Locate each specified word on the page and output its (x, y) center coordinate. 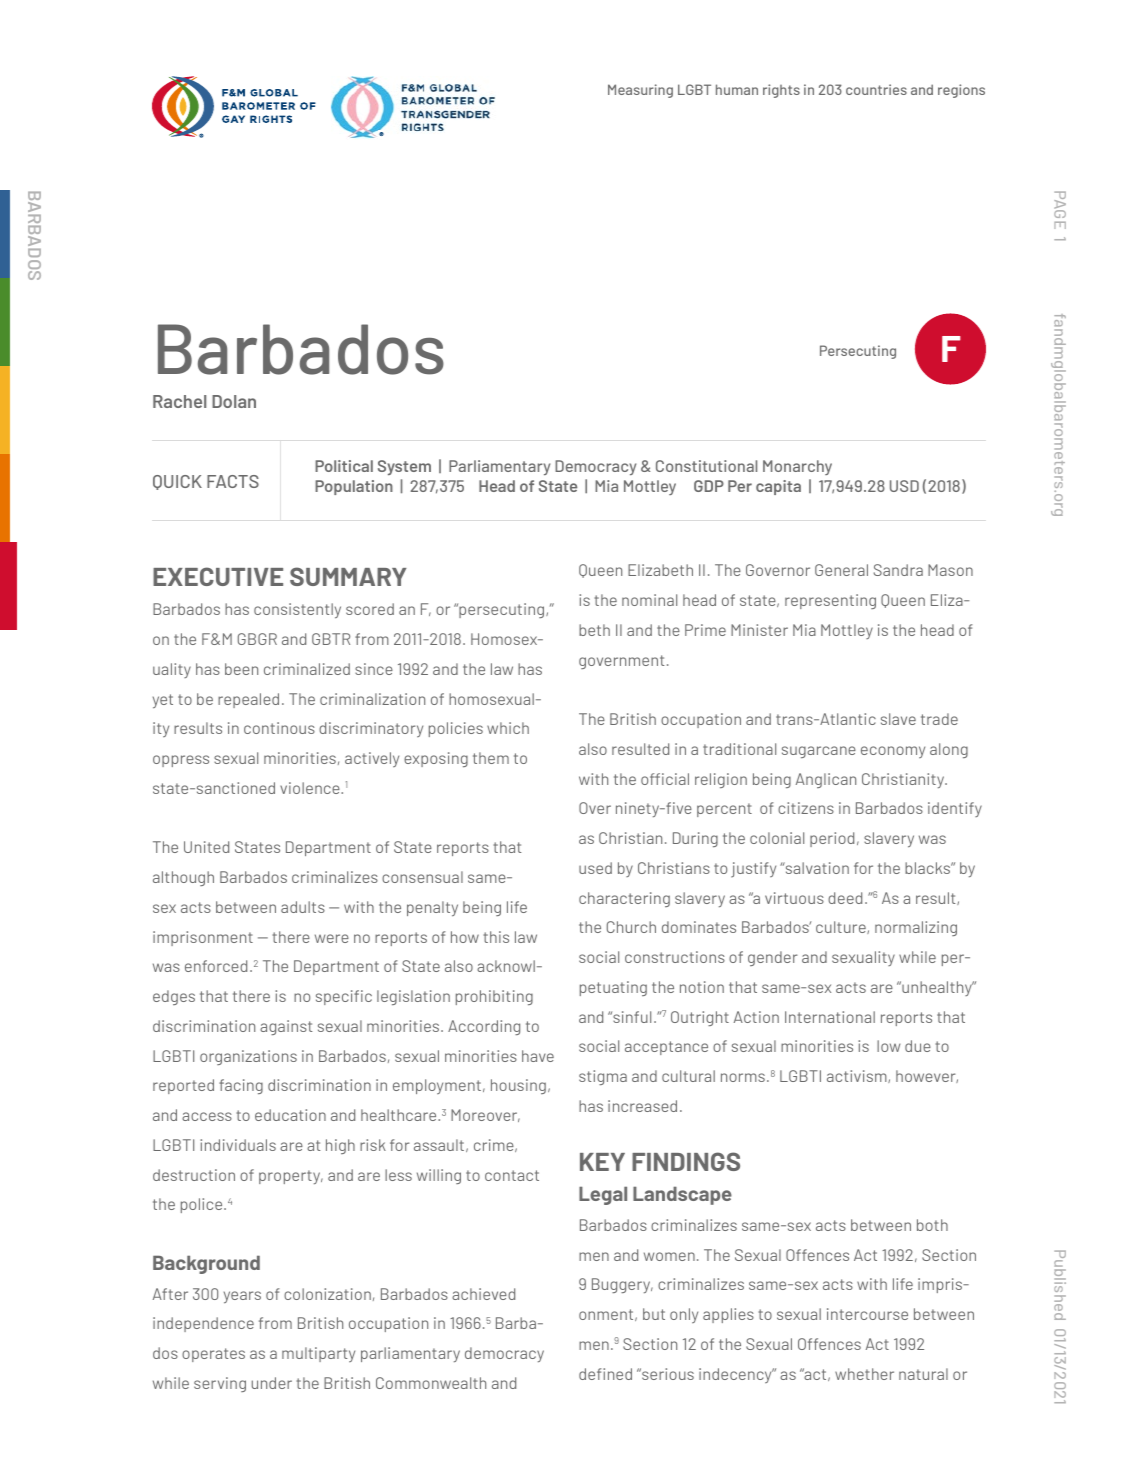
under (272, 1383)
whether (864, 1374)
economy (893, 752)
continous (279, 728)
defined (605, 1374)
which (508, 728)
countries (876, 89)
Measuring (640, 91)
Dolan (234, 401)
